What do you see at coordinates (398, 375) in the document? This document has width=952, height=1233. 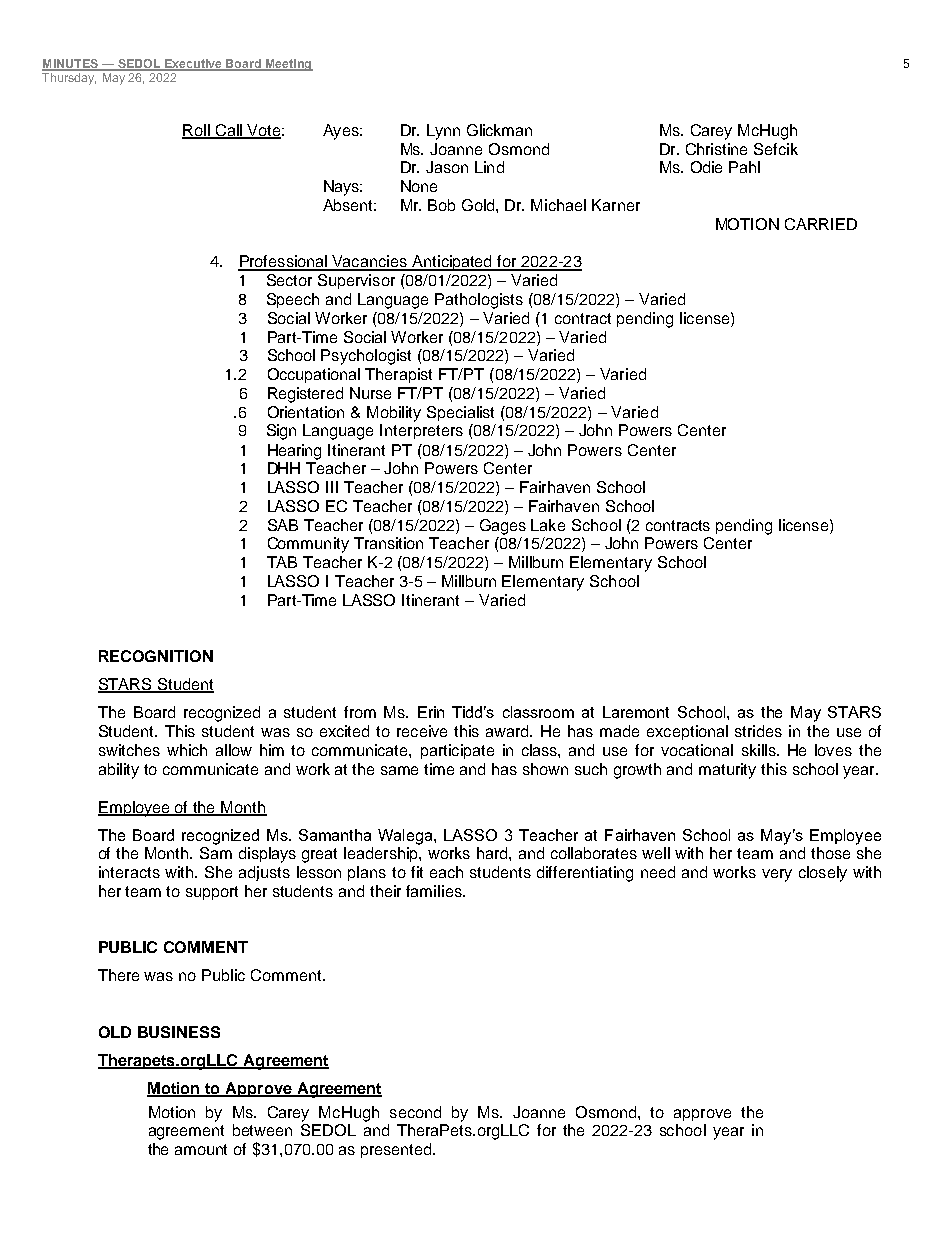 I see `Therapist` at bounding box center [398, 375].
